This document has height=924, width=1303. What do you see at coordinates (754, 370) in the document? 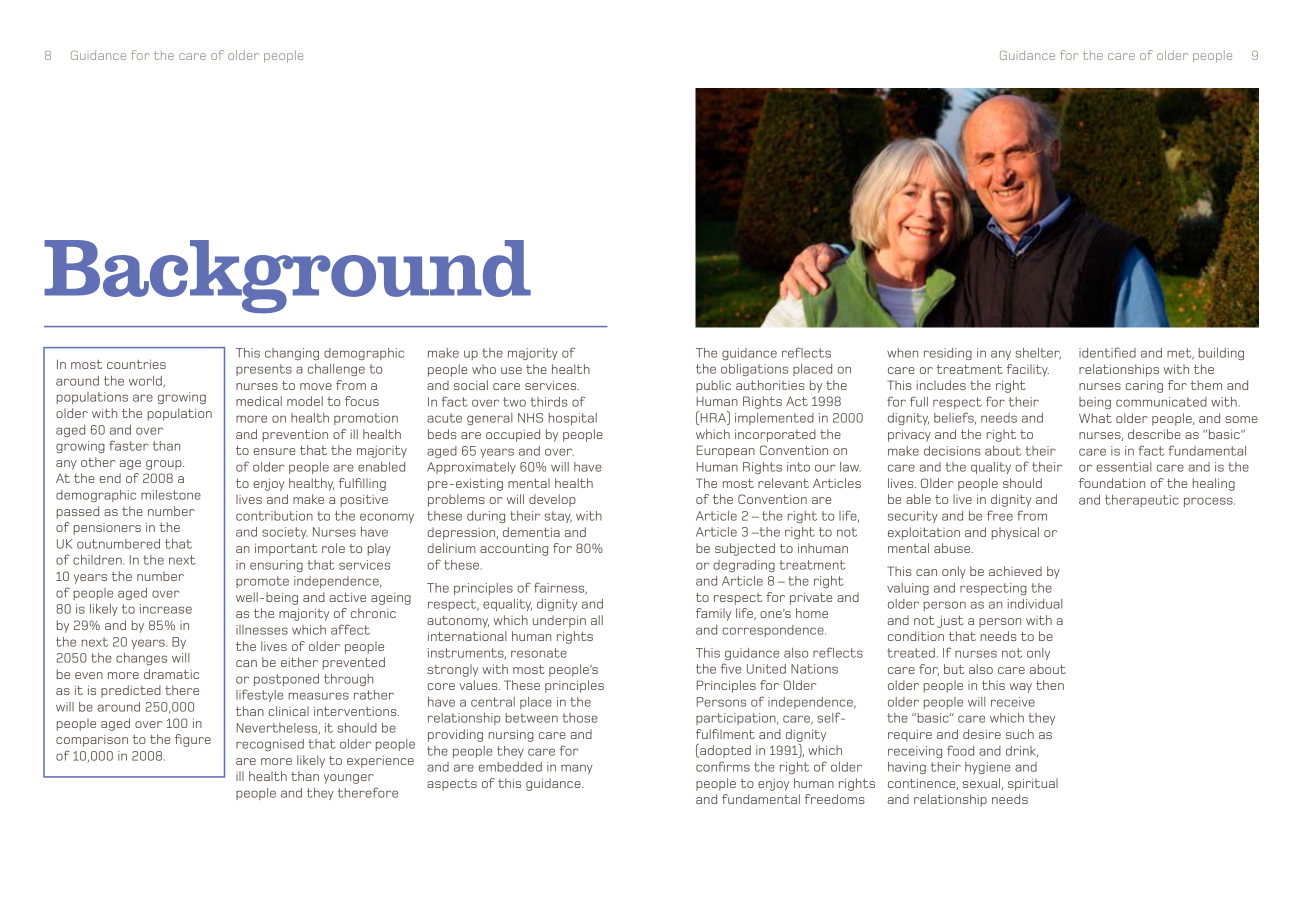
I see `obligations` at bounding box center [754, 370].
